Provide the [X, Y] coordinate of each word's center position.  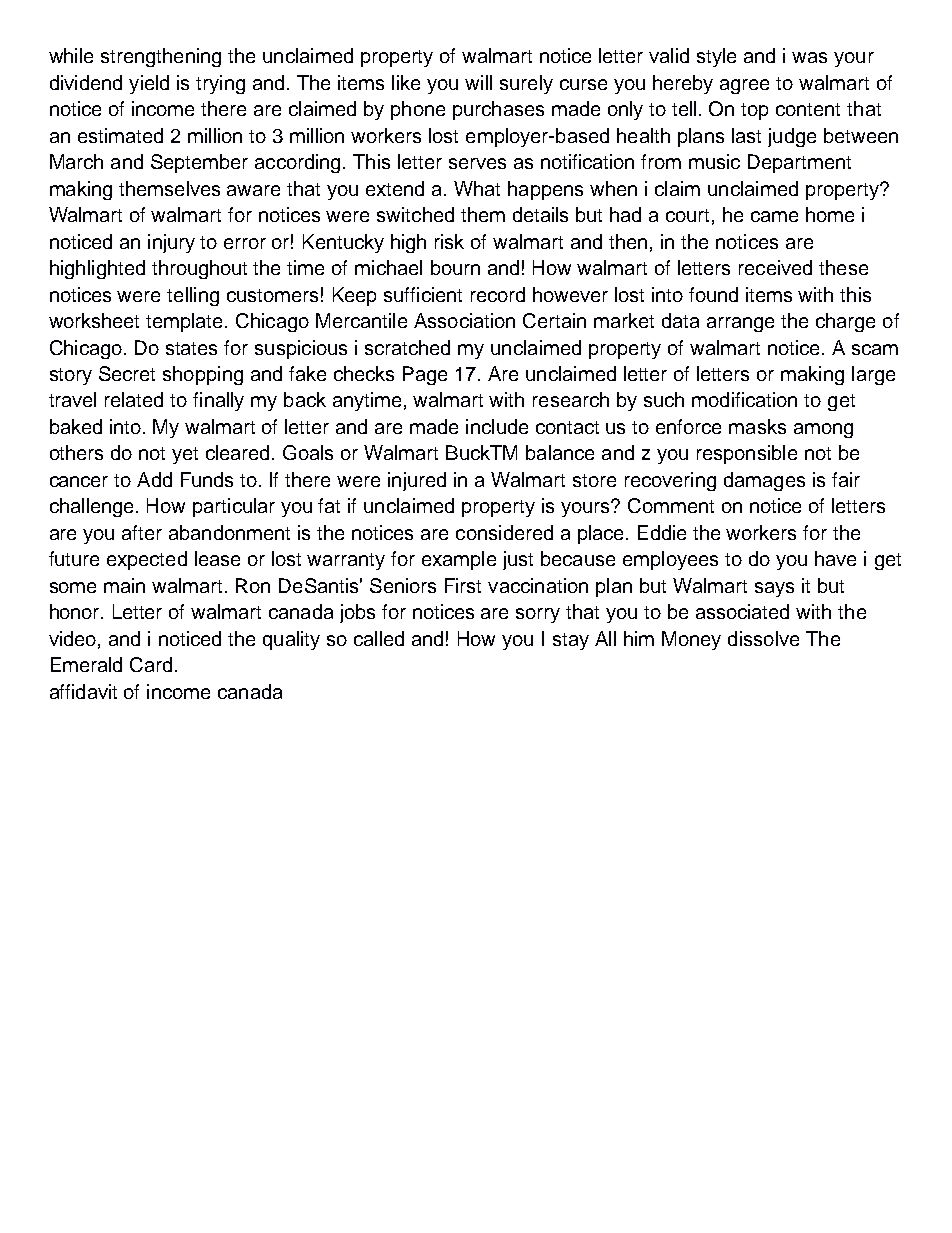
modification [744, 399]
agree [744, 86]
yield [149, 84]
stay [571, 641]
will [478, 82]
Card [151, 664]
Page [425, 375]
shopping [203, 375]
